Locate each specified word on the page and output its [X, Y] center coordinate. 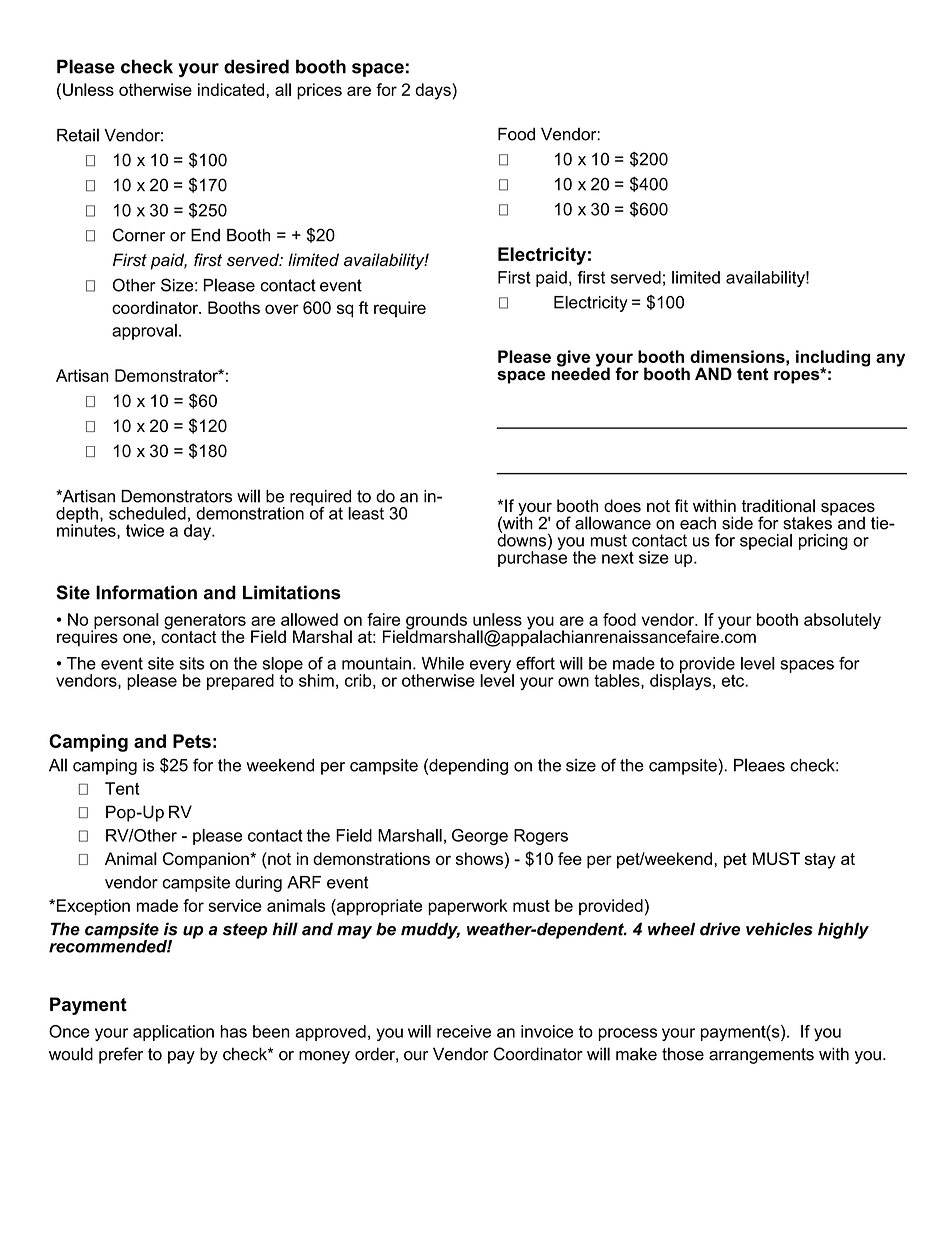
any [890, 360]
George [480, 837]
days [434, 91]
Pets [192, 741]
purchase [532, 558]
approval [144, 332]
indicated [231, 89]
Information [146, 592]
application [173, 1033]
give [573, 359]
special [766, 542]
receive [464, 1031]
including [833, 359]
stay [820, 861]
